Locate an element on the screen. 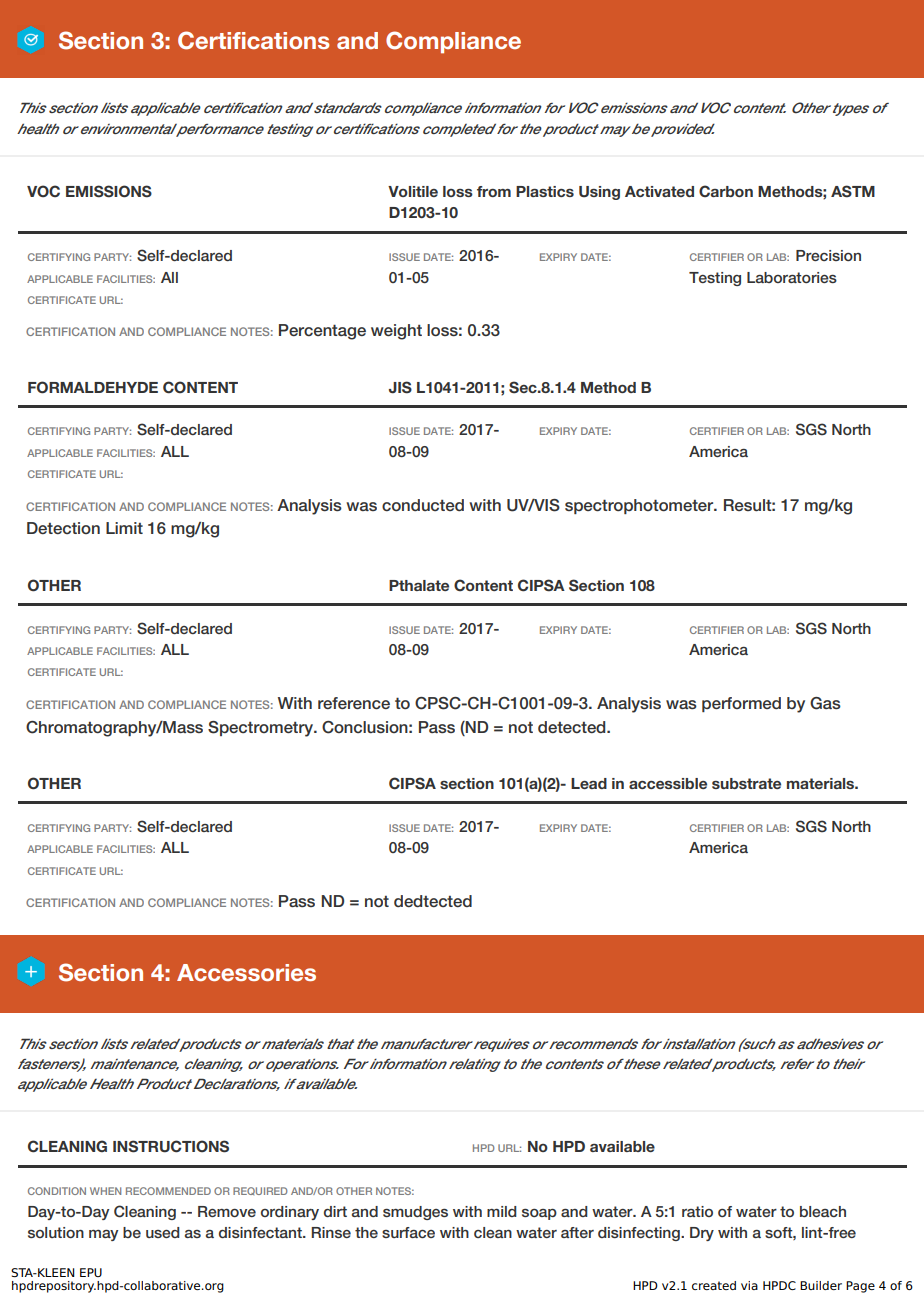  Carbon is located at coordinates (726, 191).
